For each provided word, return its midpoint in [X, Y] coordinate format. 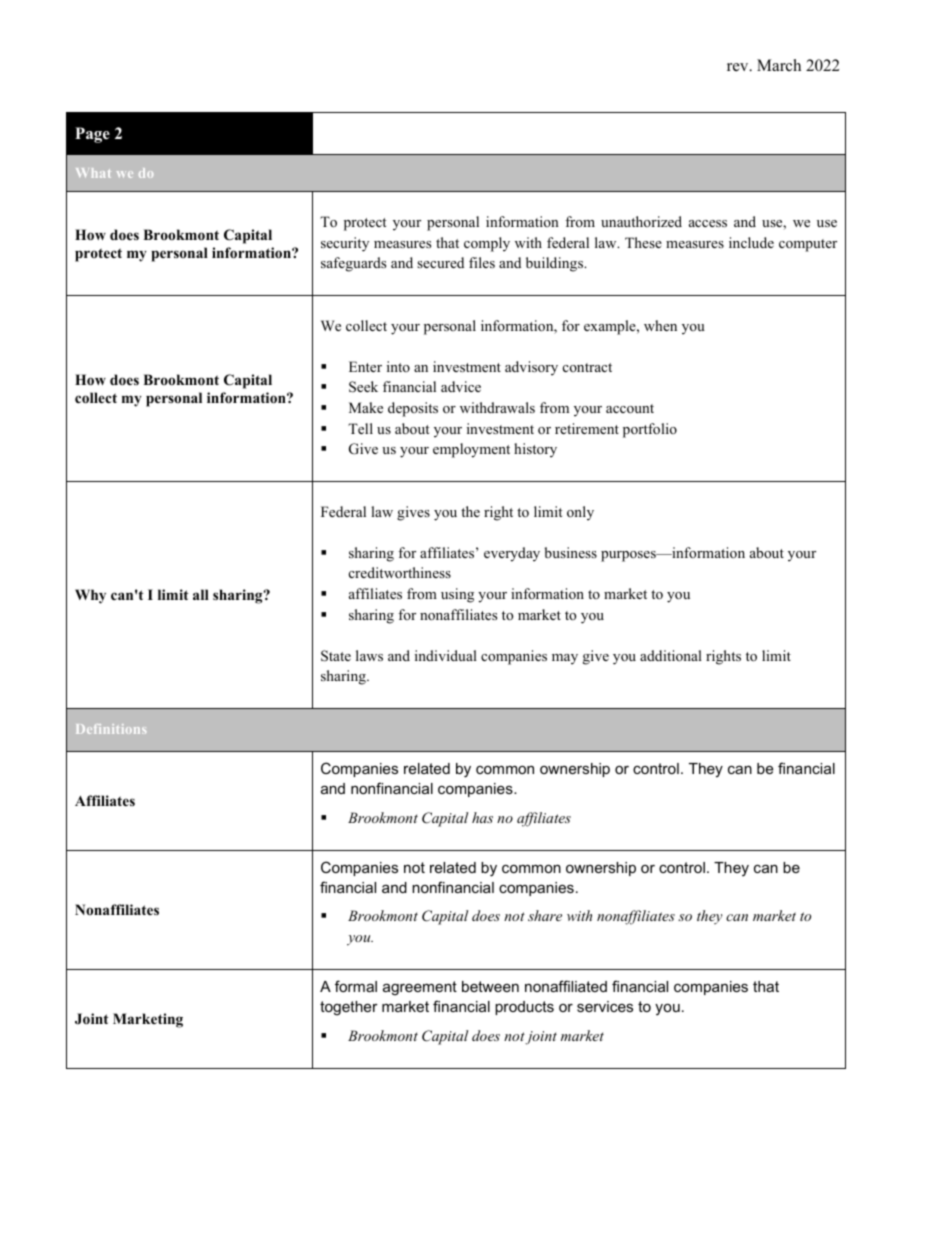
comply [487, 244]
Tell [360, 428]
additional [671, 655]
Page [92, 135]
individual [446, 655]
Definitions [111, 729]
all [201, 594]
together [349, 1008]
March [779, 65]
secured [440, 262]
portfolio [650, 430]
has [482, 817]
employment [471, 450]
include [751, 242]
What [93, 173]
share [545, 915]
